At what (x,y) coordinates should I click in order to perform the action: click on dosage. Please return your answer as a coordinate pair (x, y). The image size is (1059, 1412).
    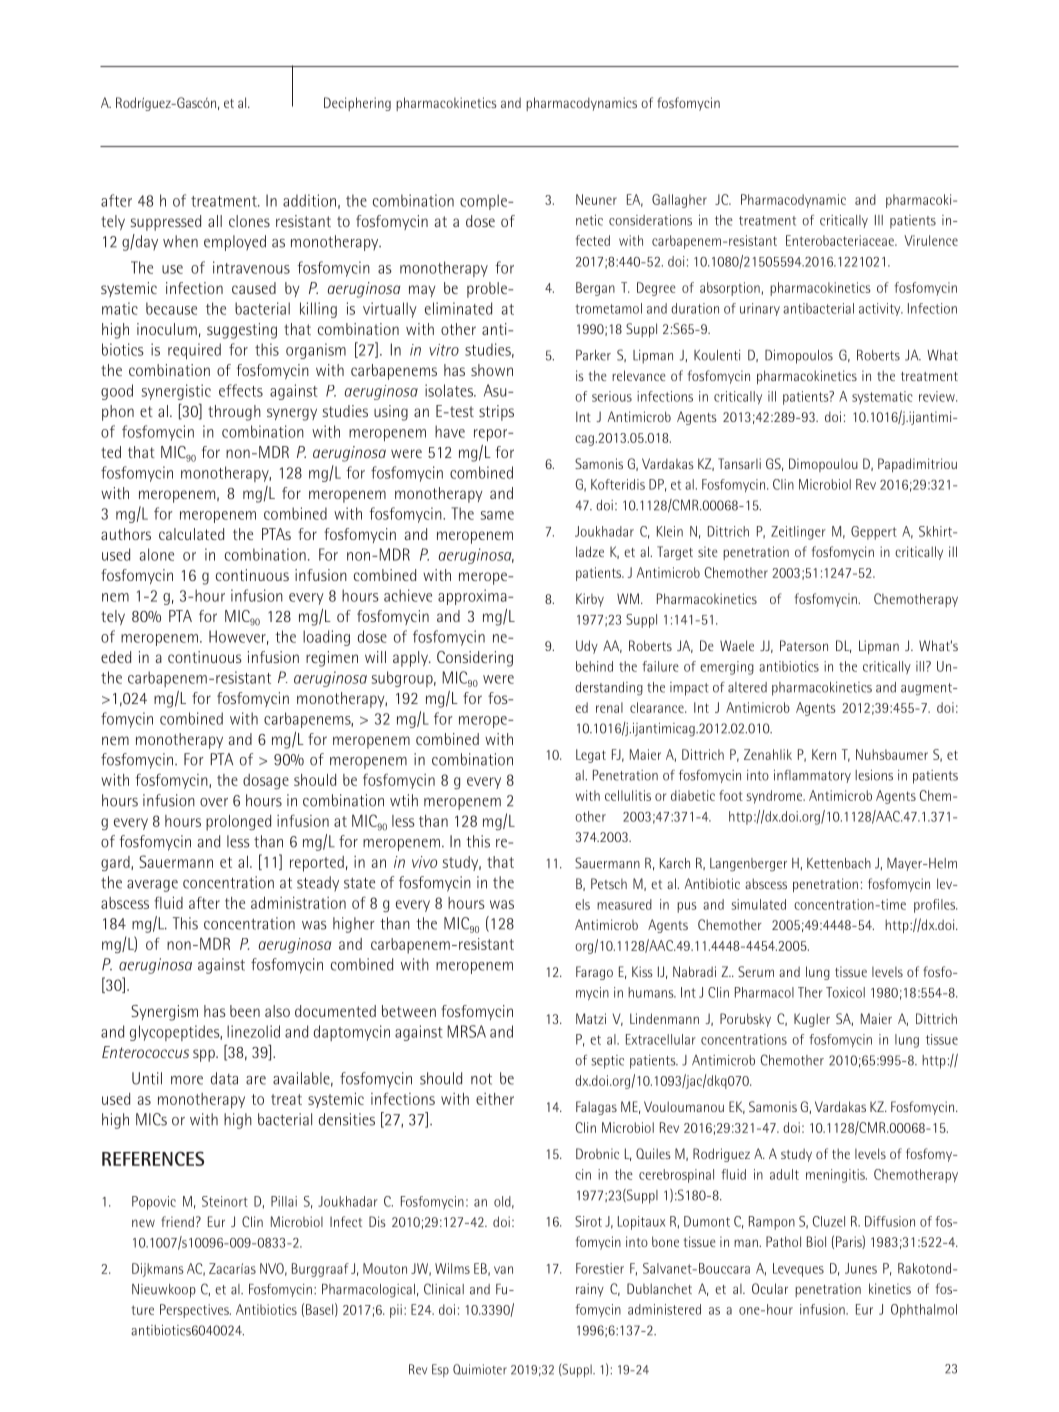
    Looking at the image, I should click on (266, 781).
